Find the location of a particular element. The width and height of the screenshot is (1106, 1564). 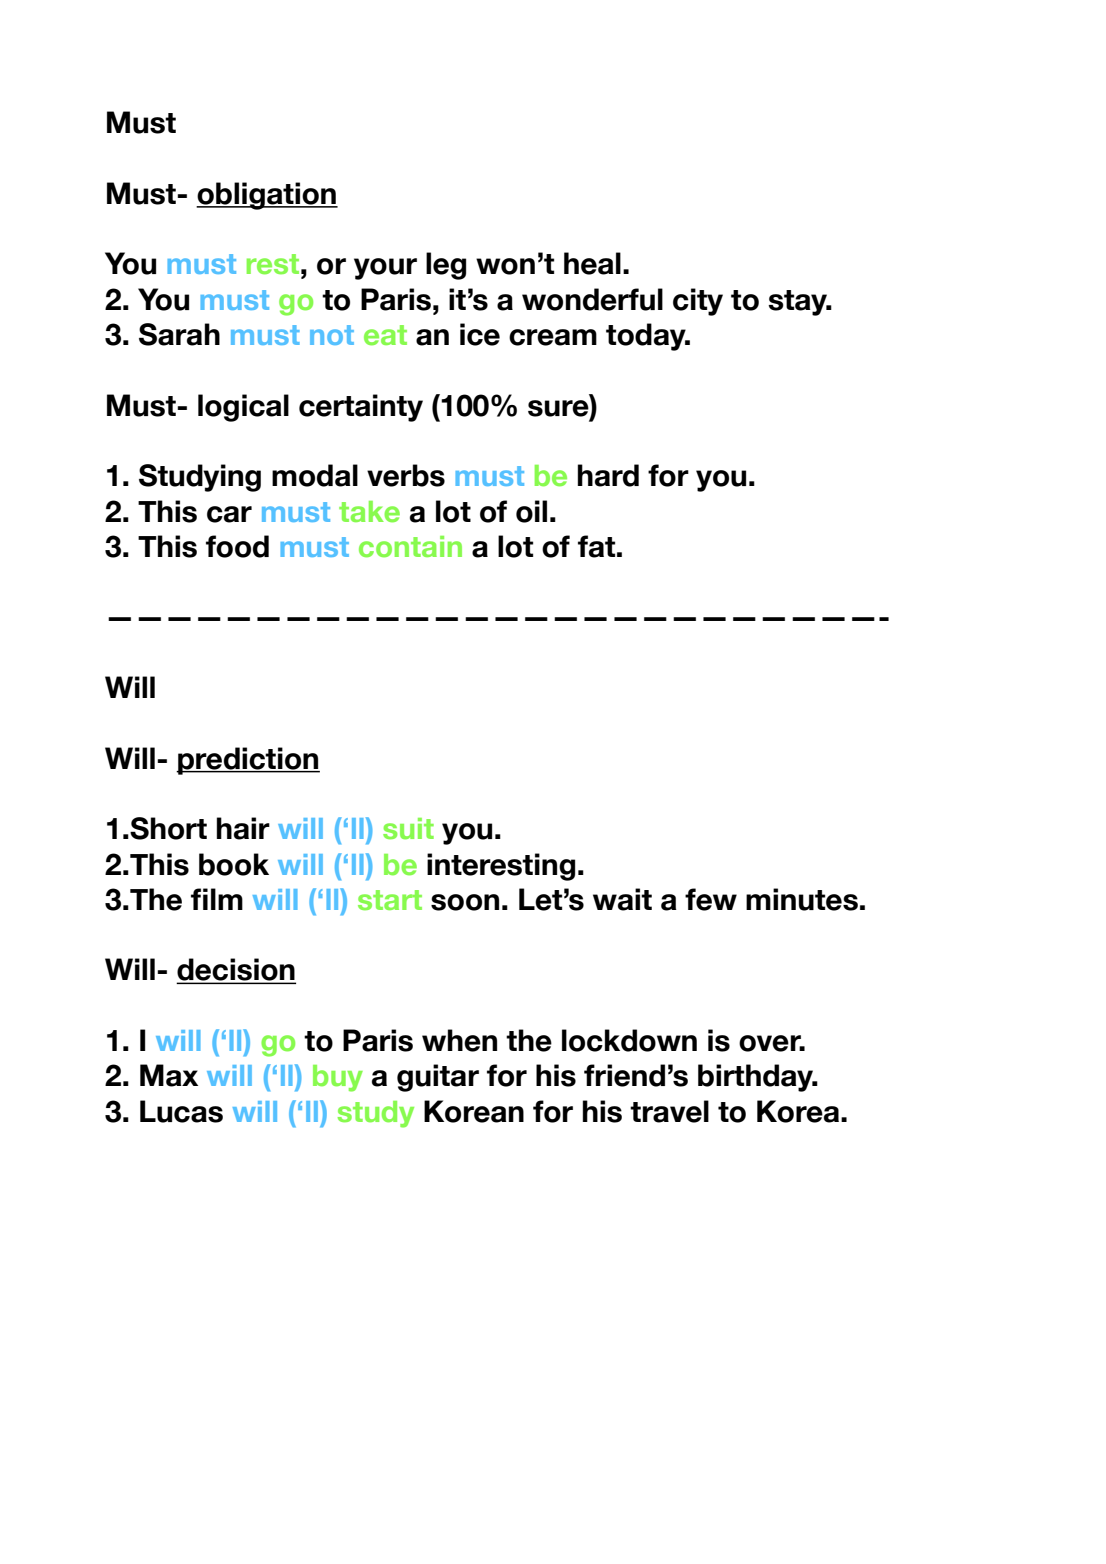

contain is located at coordinates (410, 547).
